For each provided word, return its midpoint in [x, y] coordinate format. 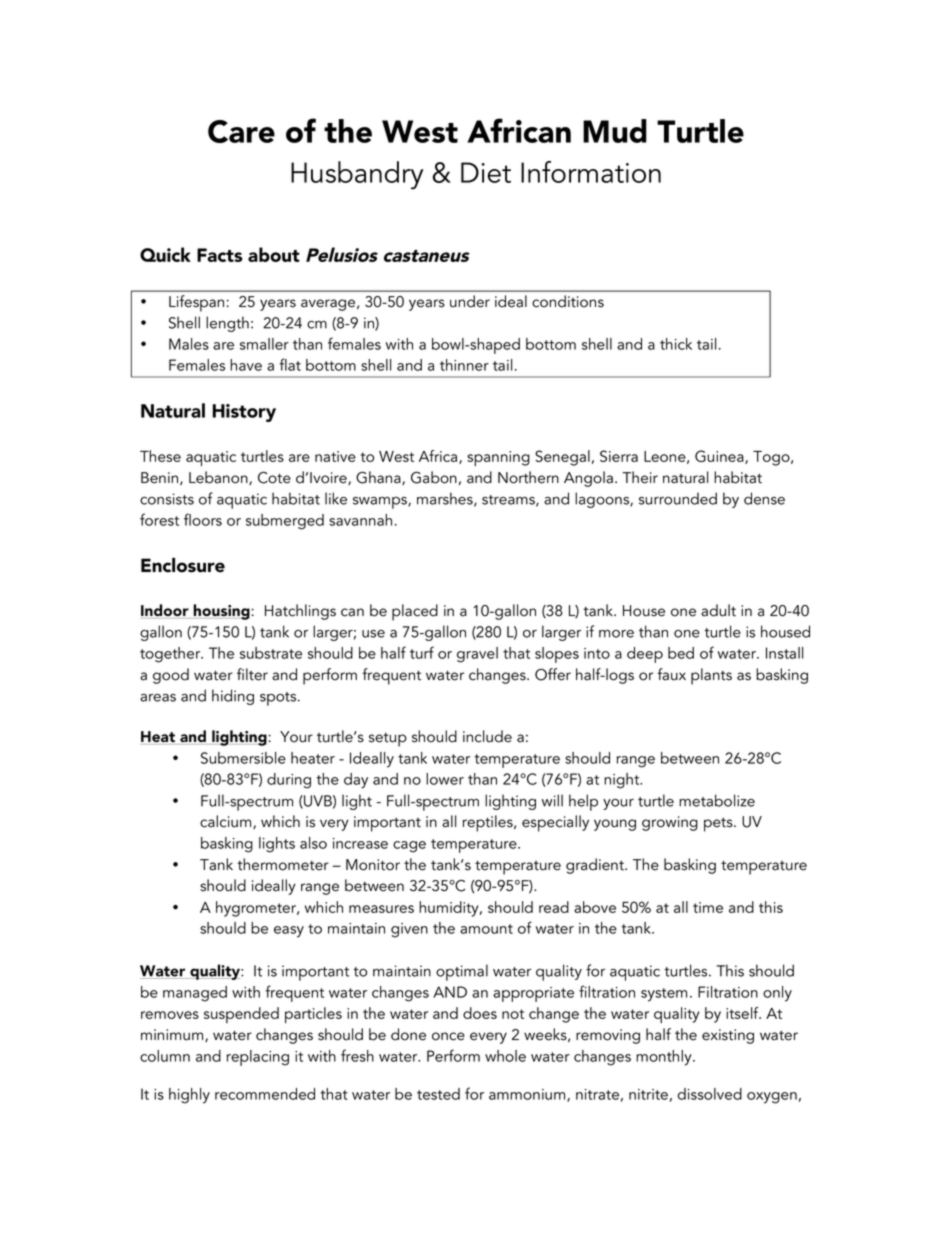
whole [505, 1056]
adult [718, 610]
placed [415, 612]
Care [241, 131]
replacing [258, 1058]
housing [221, 612]
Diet [486, 172]
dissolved [710, 1094]
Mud [615, 131]
